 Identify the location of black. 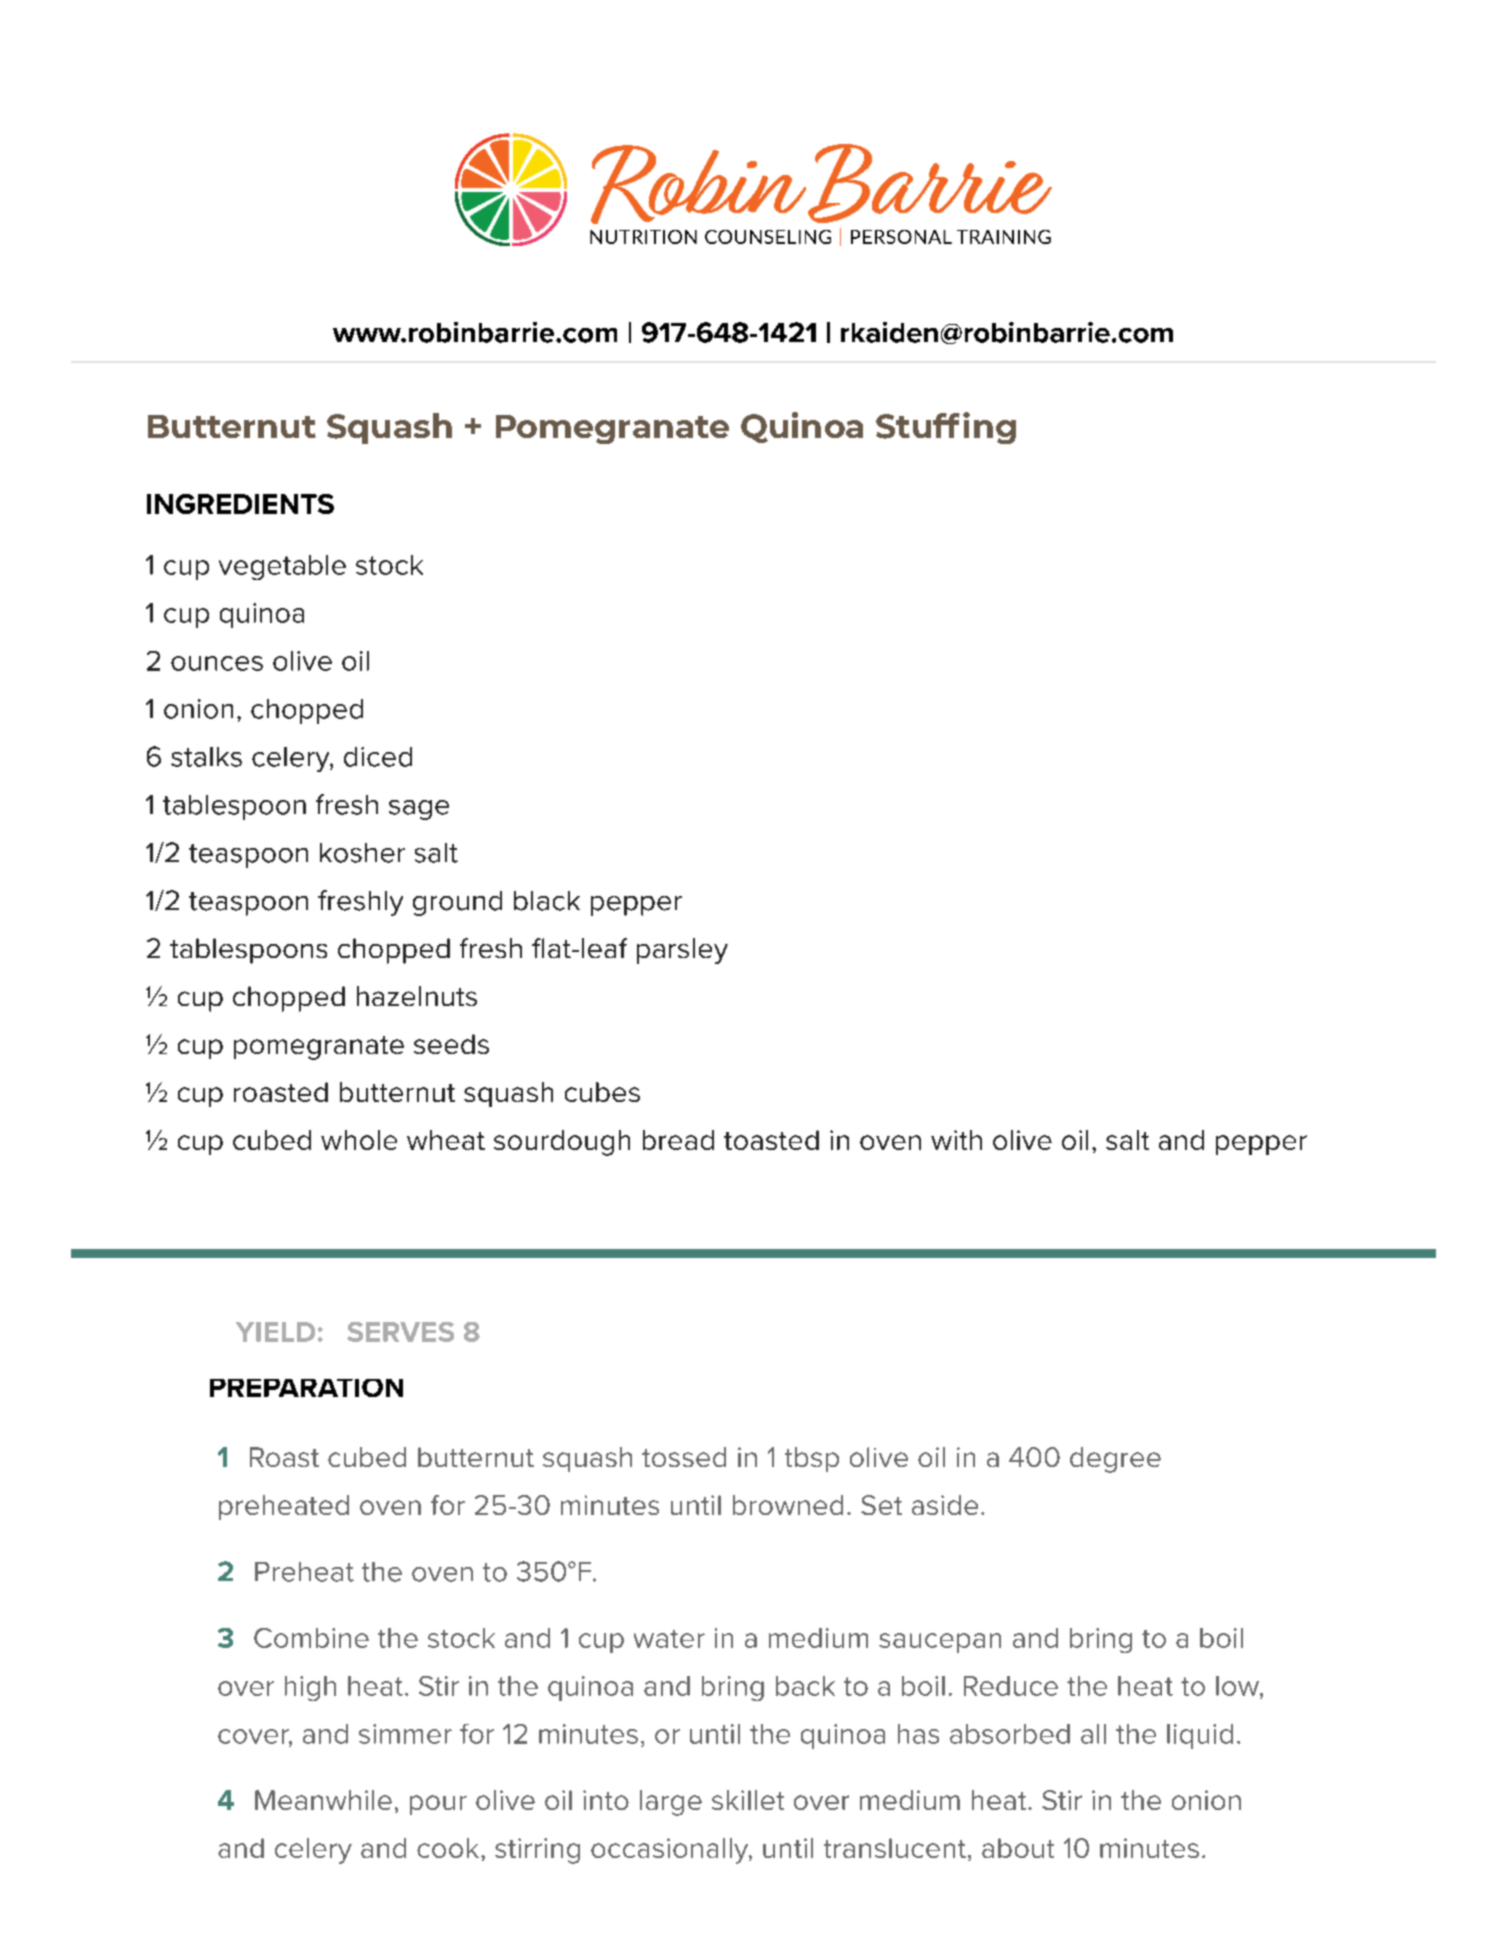
(547, 901).
